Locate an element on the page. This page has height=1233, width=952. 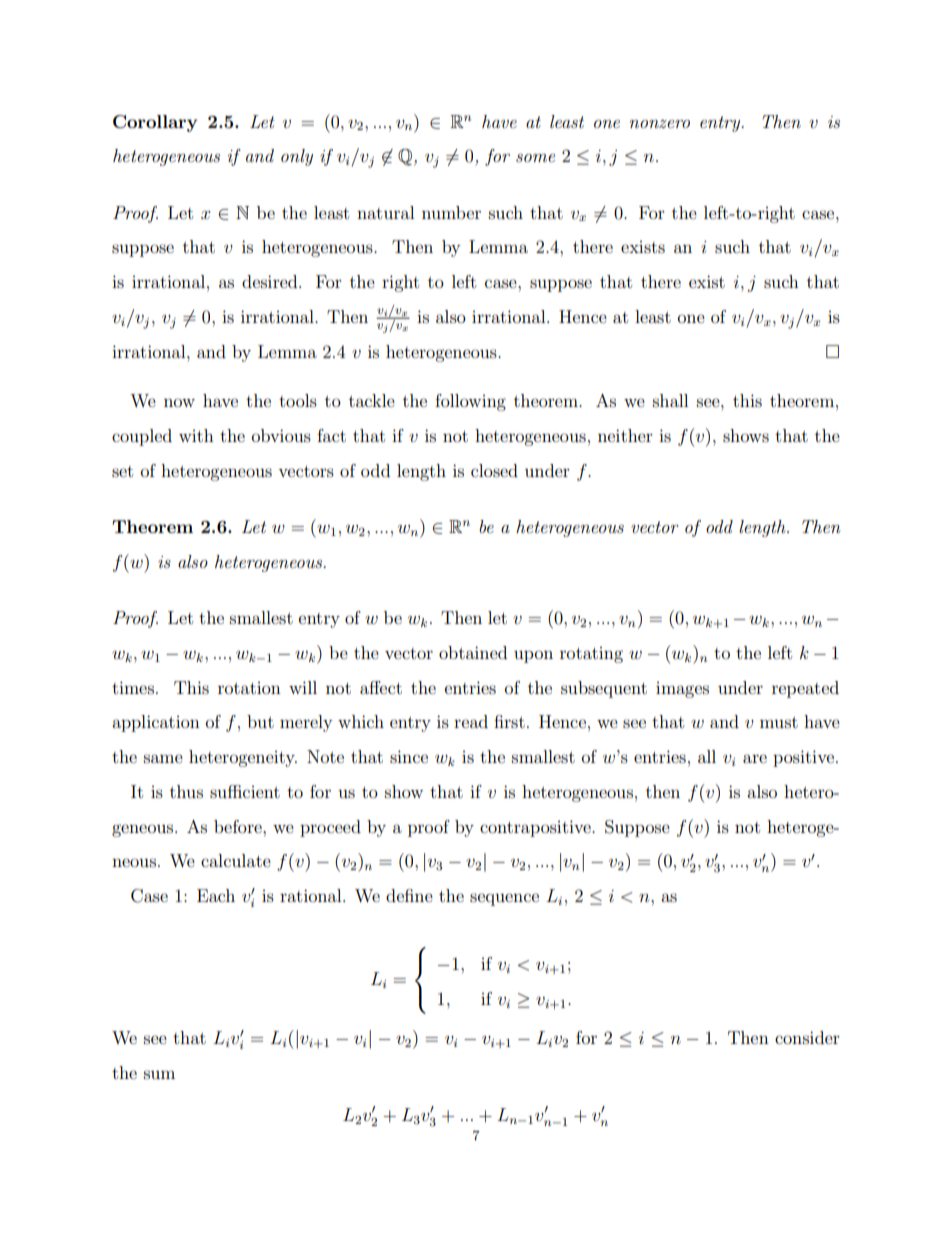
rotation is located at coordinates (249, 688).
